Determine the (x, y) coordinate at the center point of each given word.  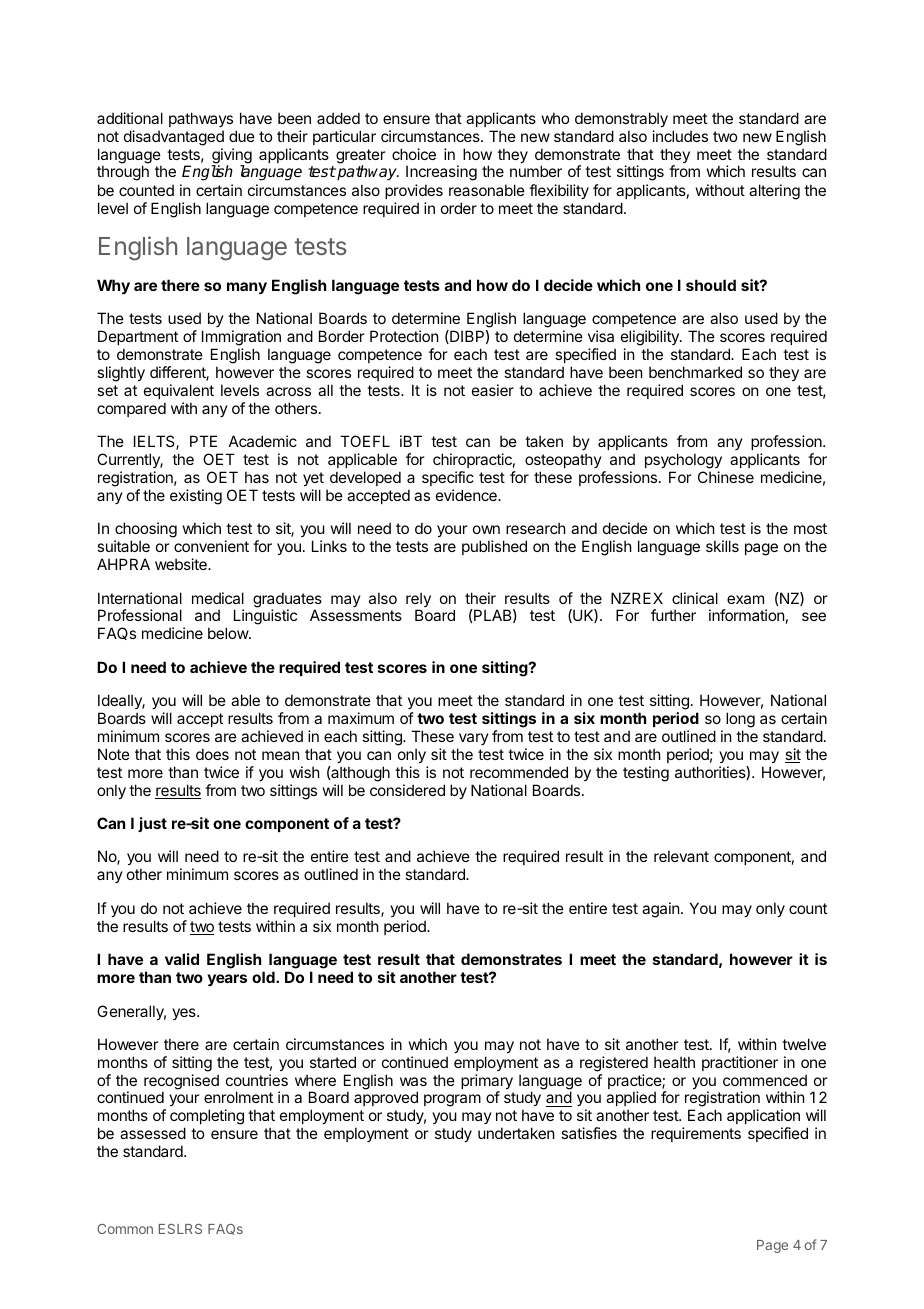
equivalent (179, 391)
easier (493, 390)
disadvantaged (174, 138)
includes (680, 136)
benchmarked (695, 372)
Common (125, 1229)
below (229, 633)
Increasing (441, 173)
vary (474, 739)
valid (182, 959)
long (740, 720)
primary (487, 1083)
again (660, 910)
